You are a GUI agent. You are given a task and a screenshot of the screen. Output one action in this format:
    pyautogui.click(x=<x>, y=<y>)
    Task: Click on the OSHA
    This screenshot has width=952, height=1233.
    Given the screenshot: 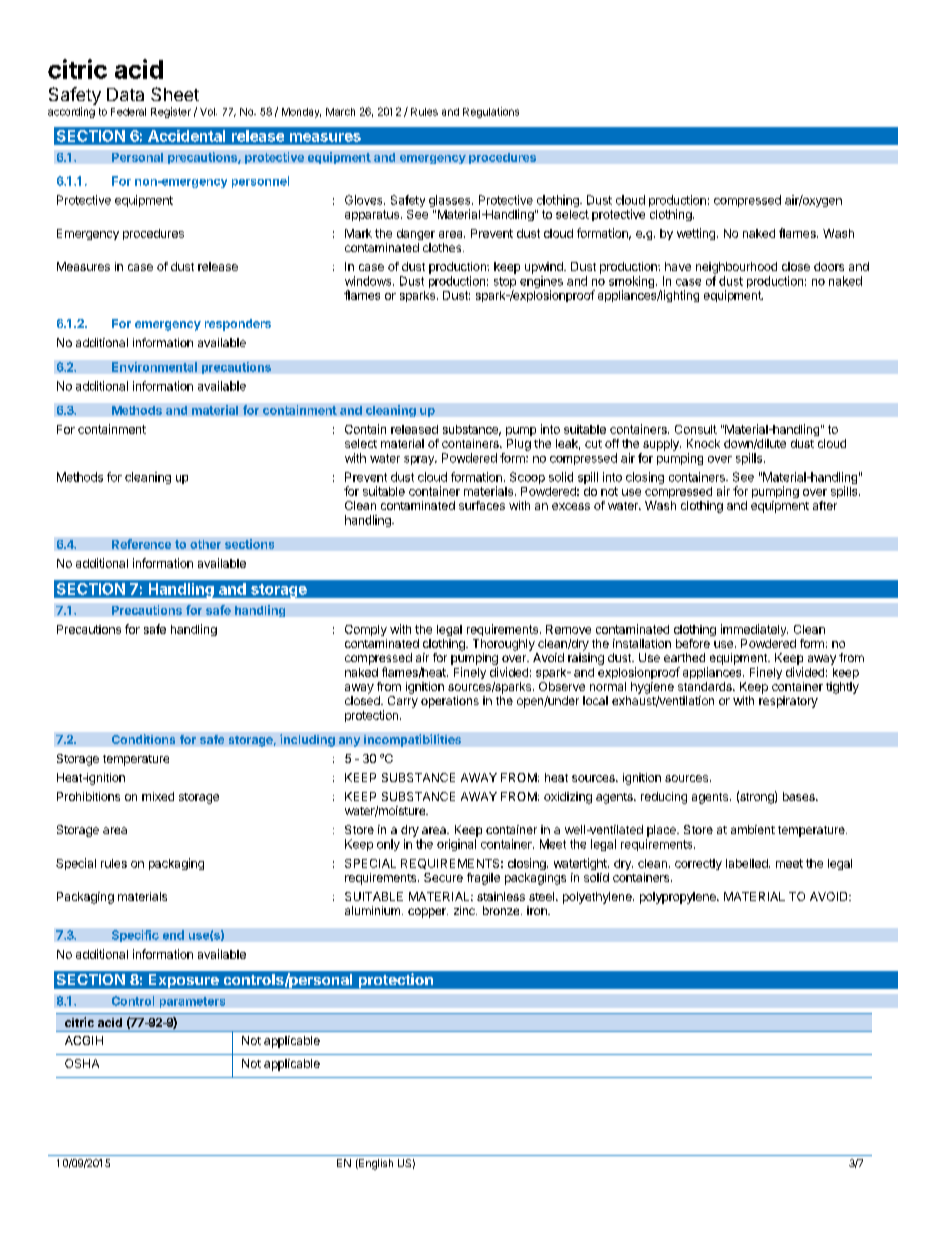 What is the action you would take?
    pyautogui.click(x=82, y=1063)
